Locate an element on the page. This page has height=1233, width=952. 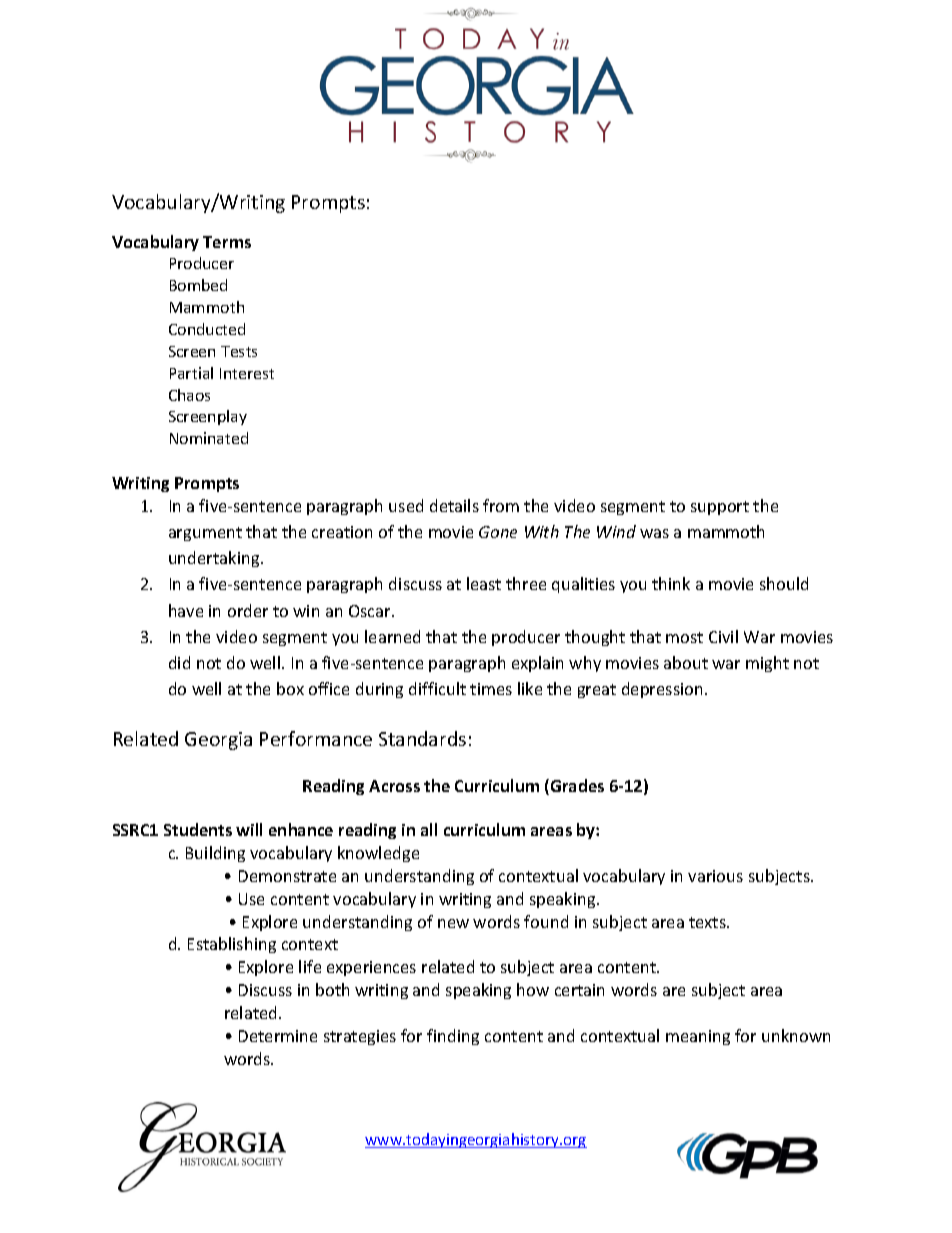
explain is located at coordinates (537, 664).
